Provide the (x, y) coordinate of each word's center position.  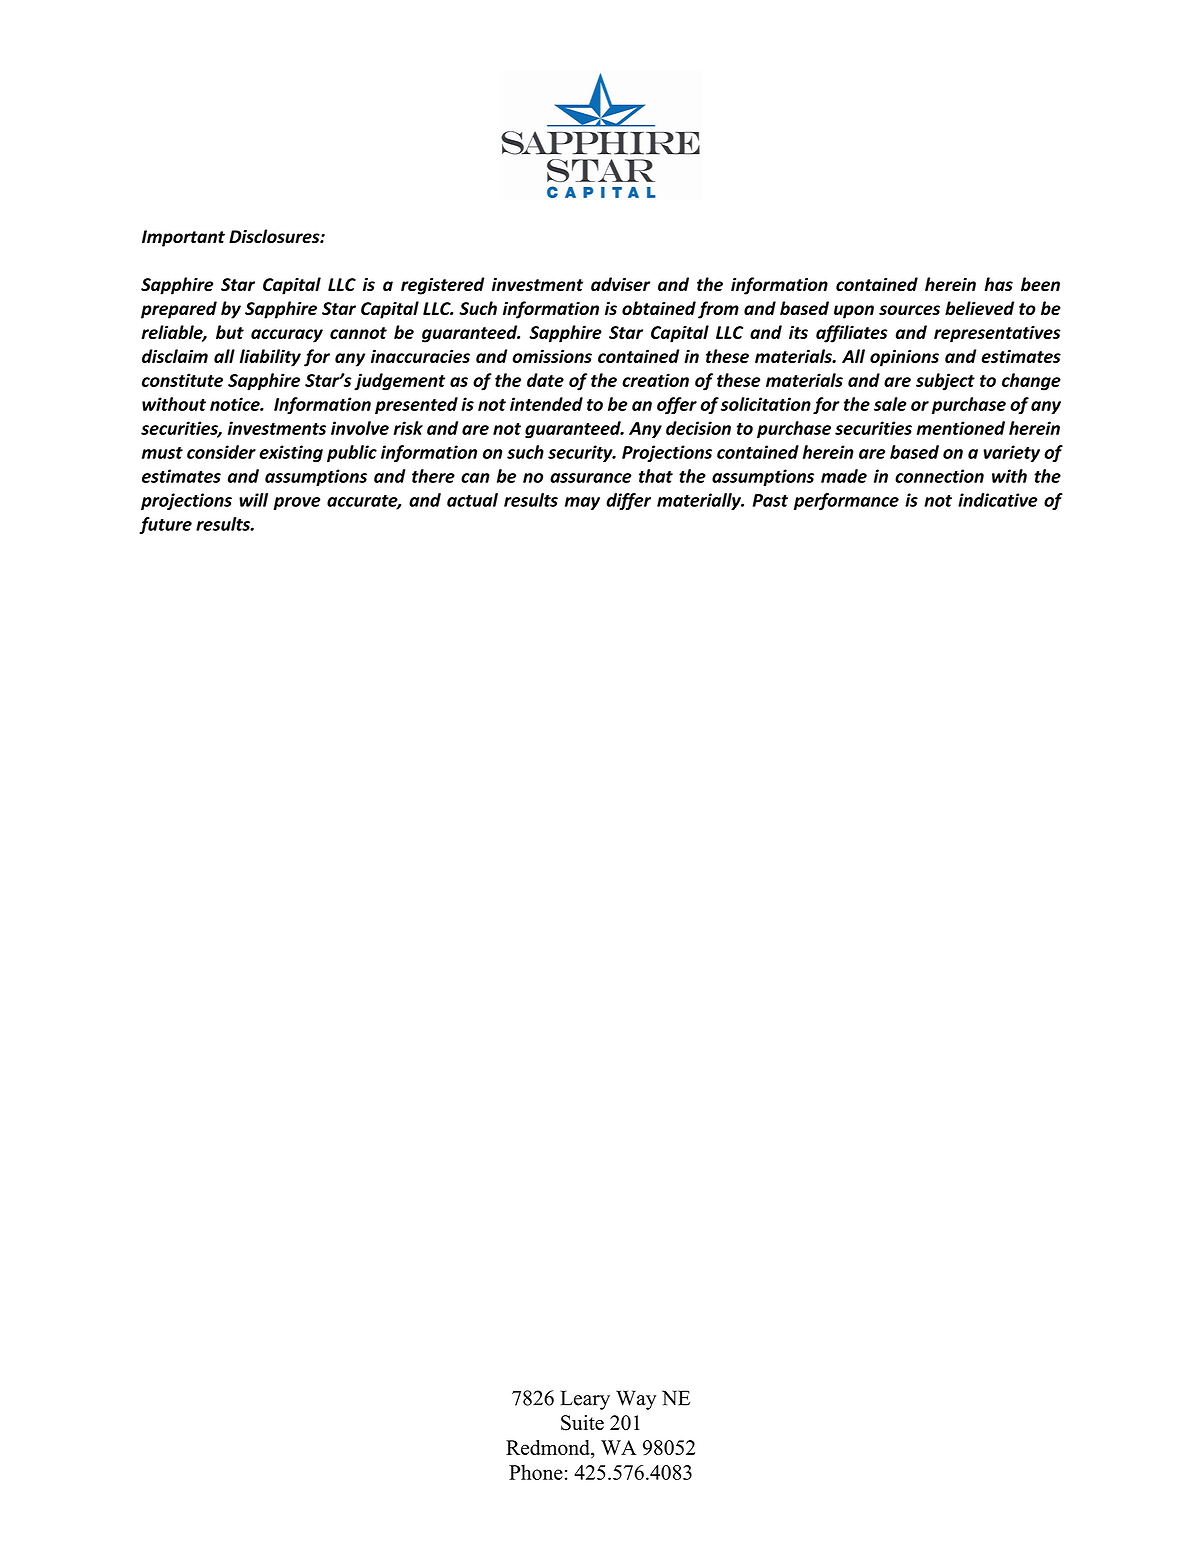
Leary (585, 1400)
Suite (582, 1423)
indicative (998, 500)
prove (297, 503)
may (582, 503)
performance (846, 501)
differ (628, 501)
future (165, 525)
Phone (536, 1472)
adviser (620, 284)
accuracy (287, 336)
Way (636, 1400)
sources (909, 310)
